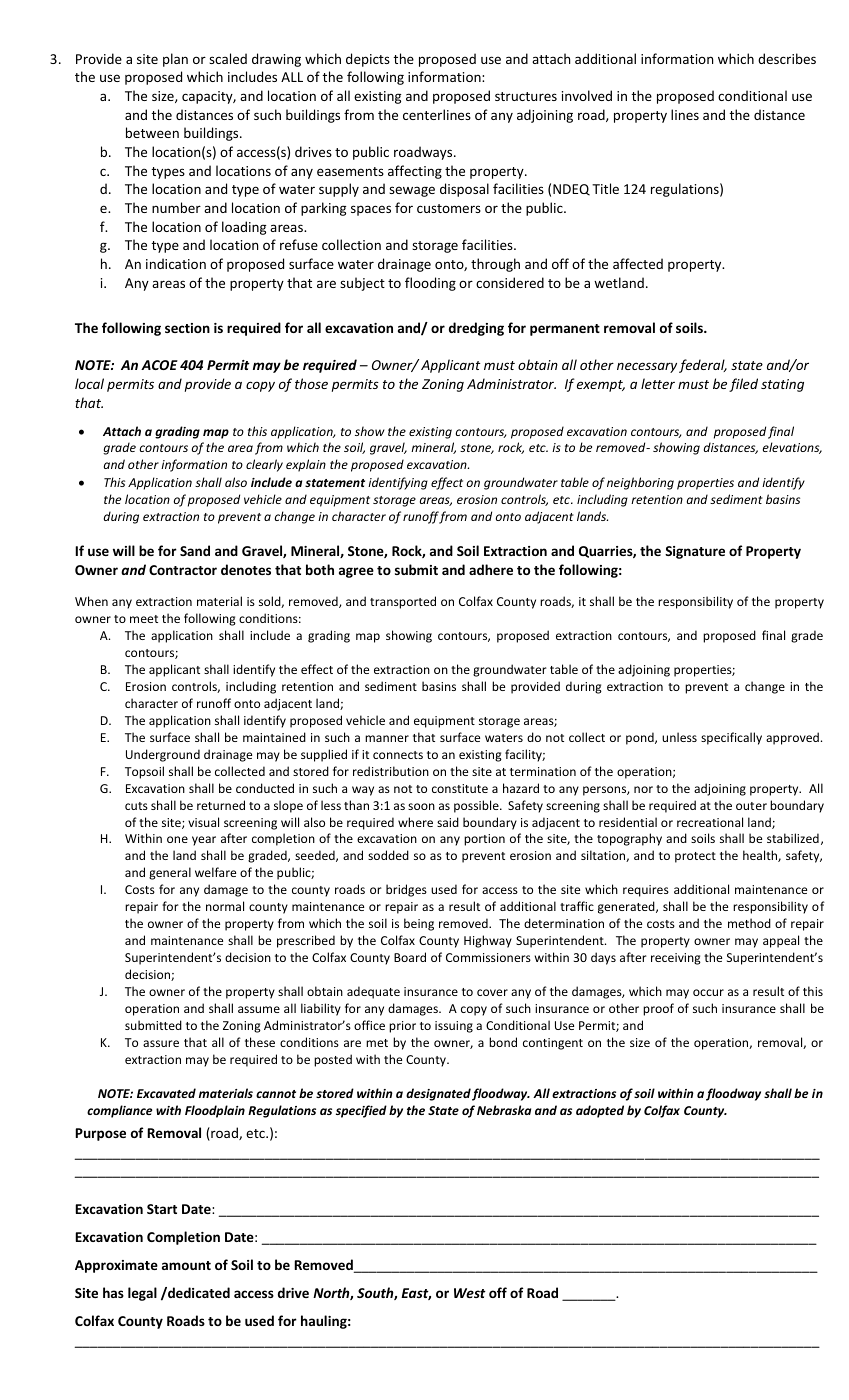 The width and height of the document is (849, 1400). Describe the element at coordinates (787, 58) in the document. I see `describes` at that location.
